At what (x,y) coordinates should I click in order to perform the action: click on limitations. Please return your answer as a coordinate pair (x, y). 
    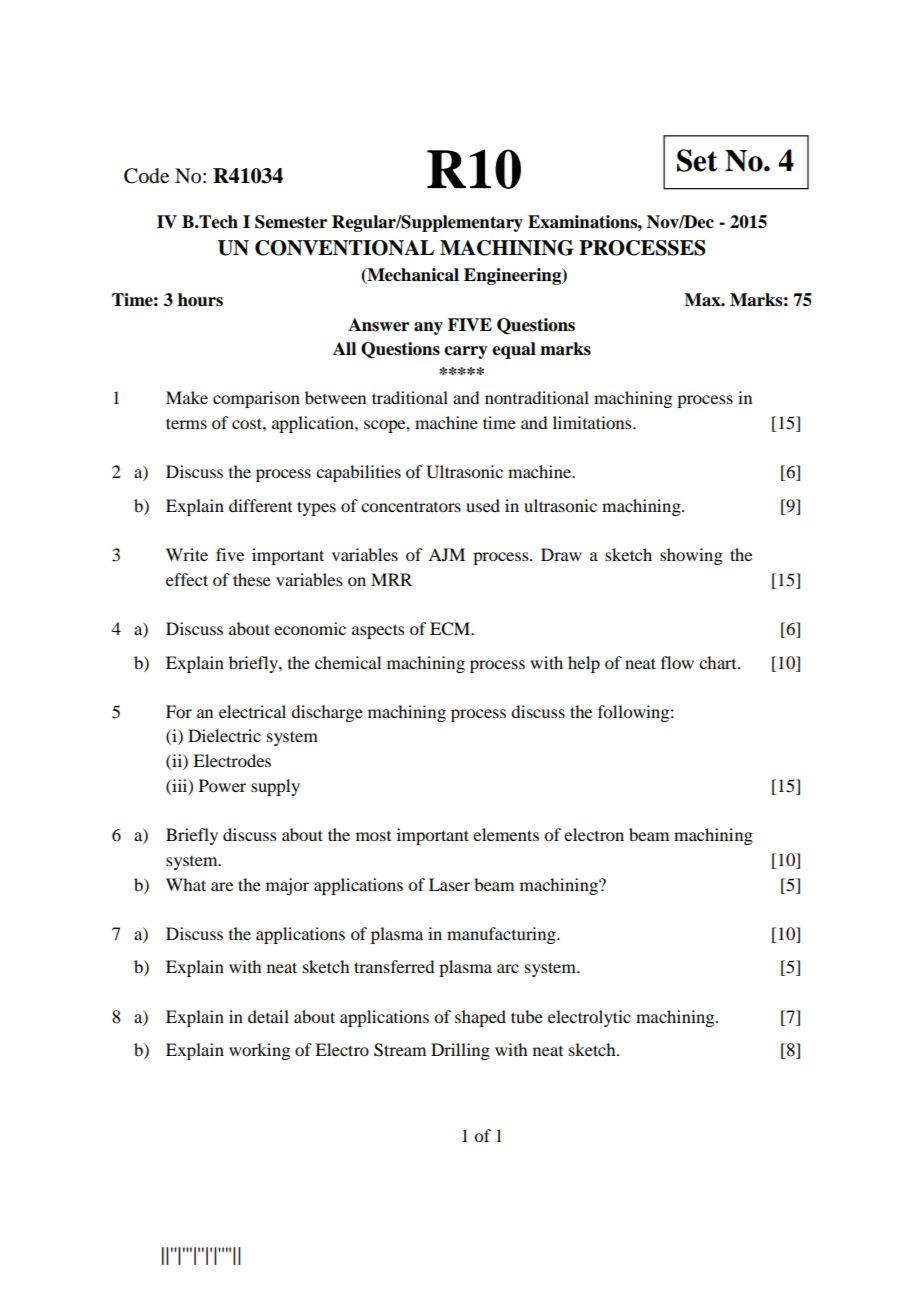
    Looking at the image, I should click on (593, 422).
